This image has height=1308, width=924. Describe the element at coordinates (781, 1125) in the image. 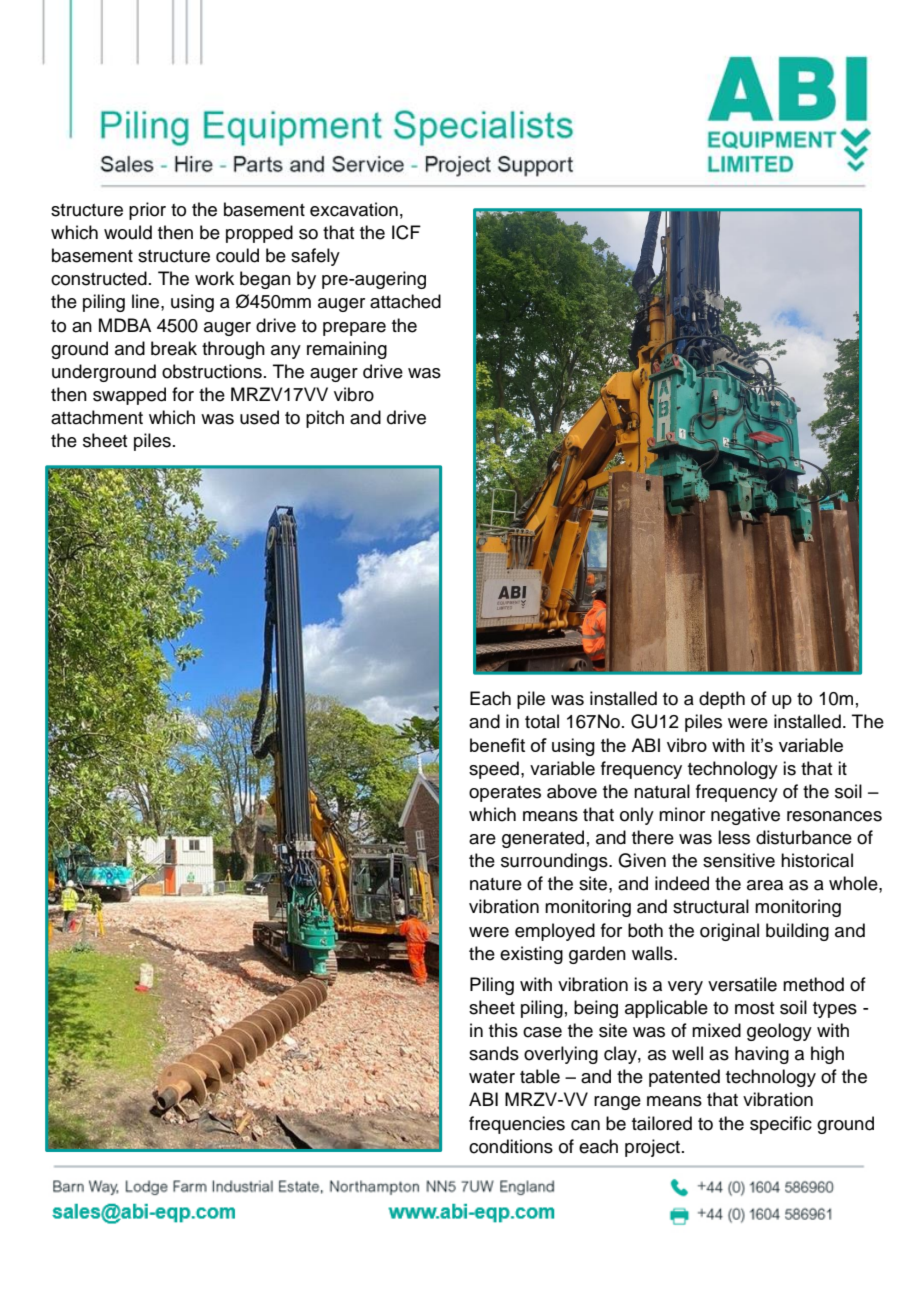

I see `specific` at that location.
